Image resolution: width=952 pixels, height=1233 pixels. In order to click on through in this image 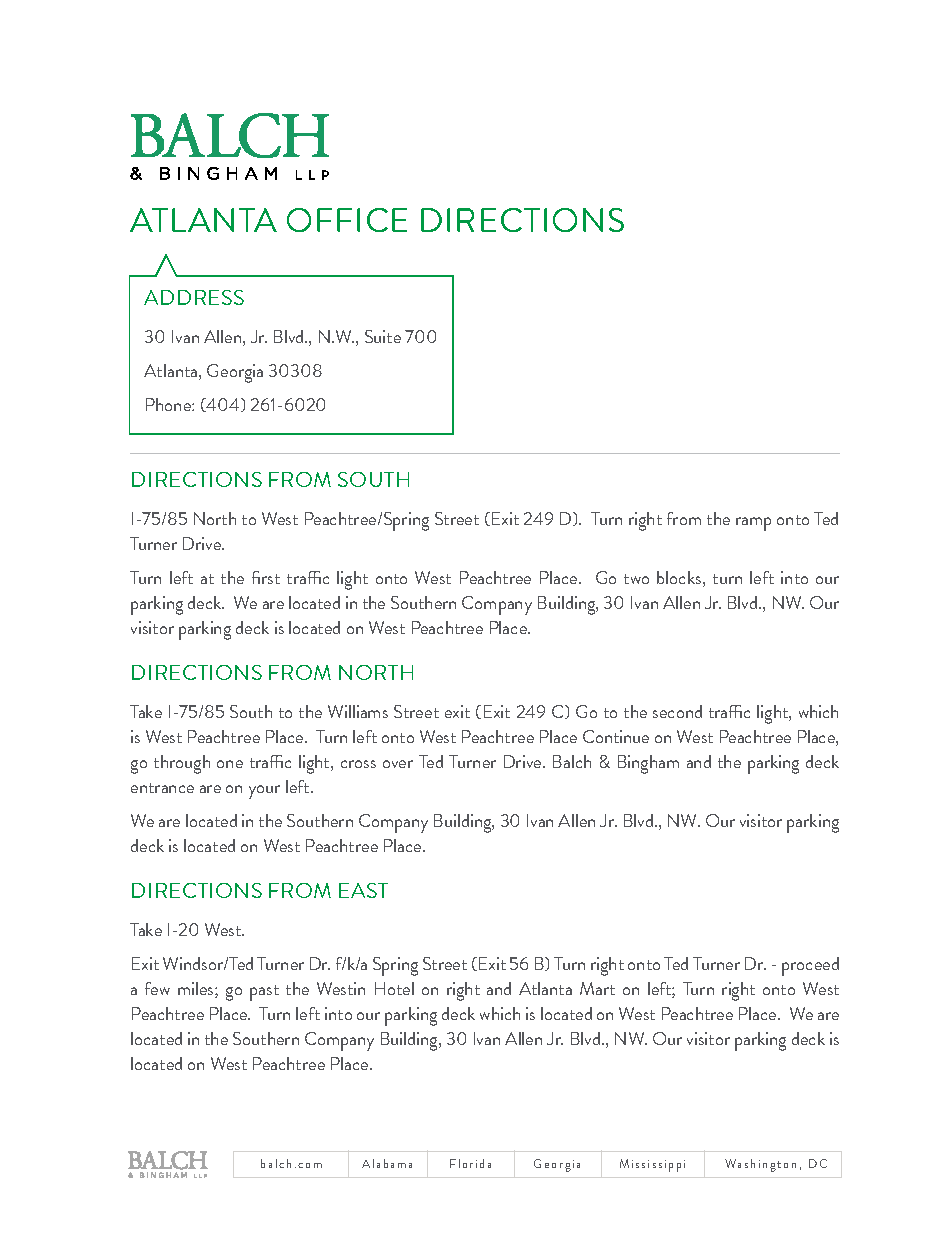, I will do `click(182, 764)`.
